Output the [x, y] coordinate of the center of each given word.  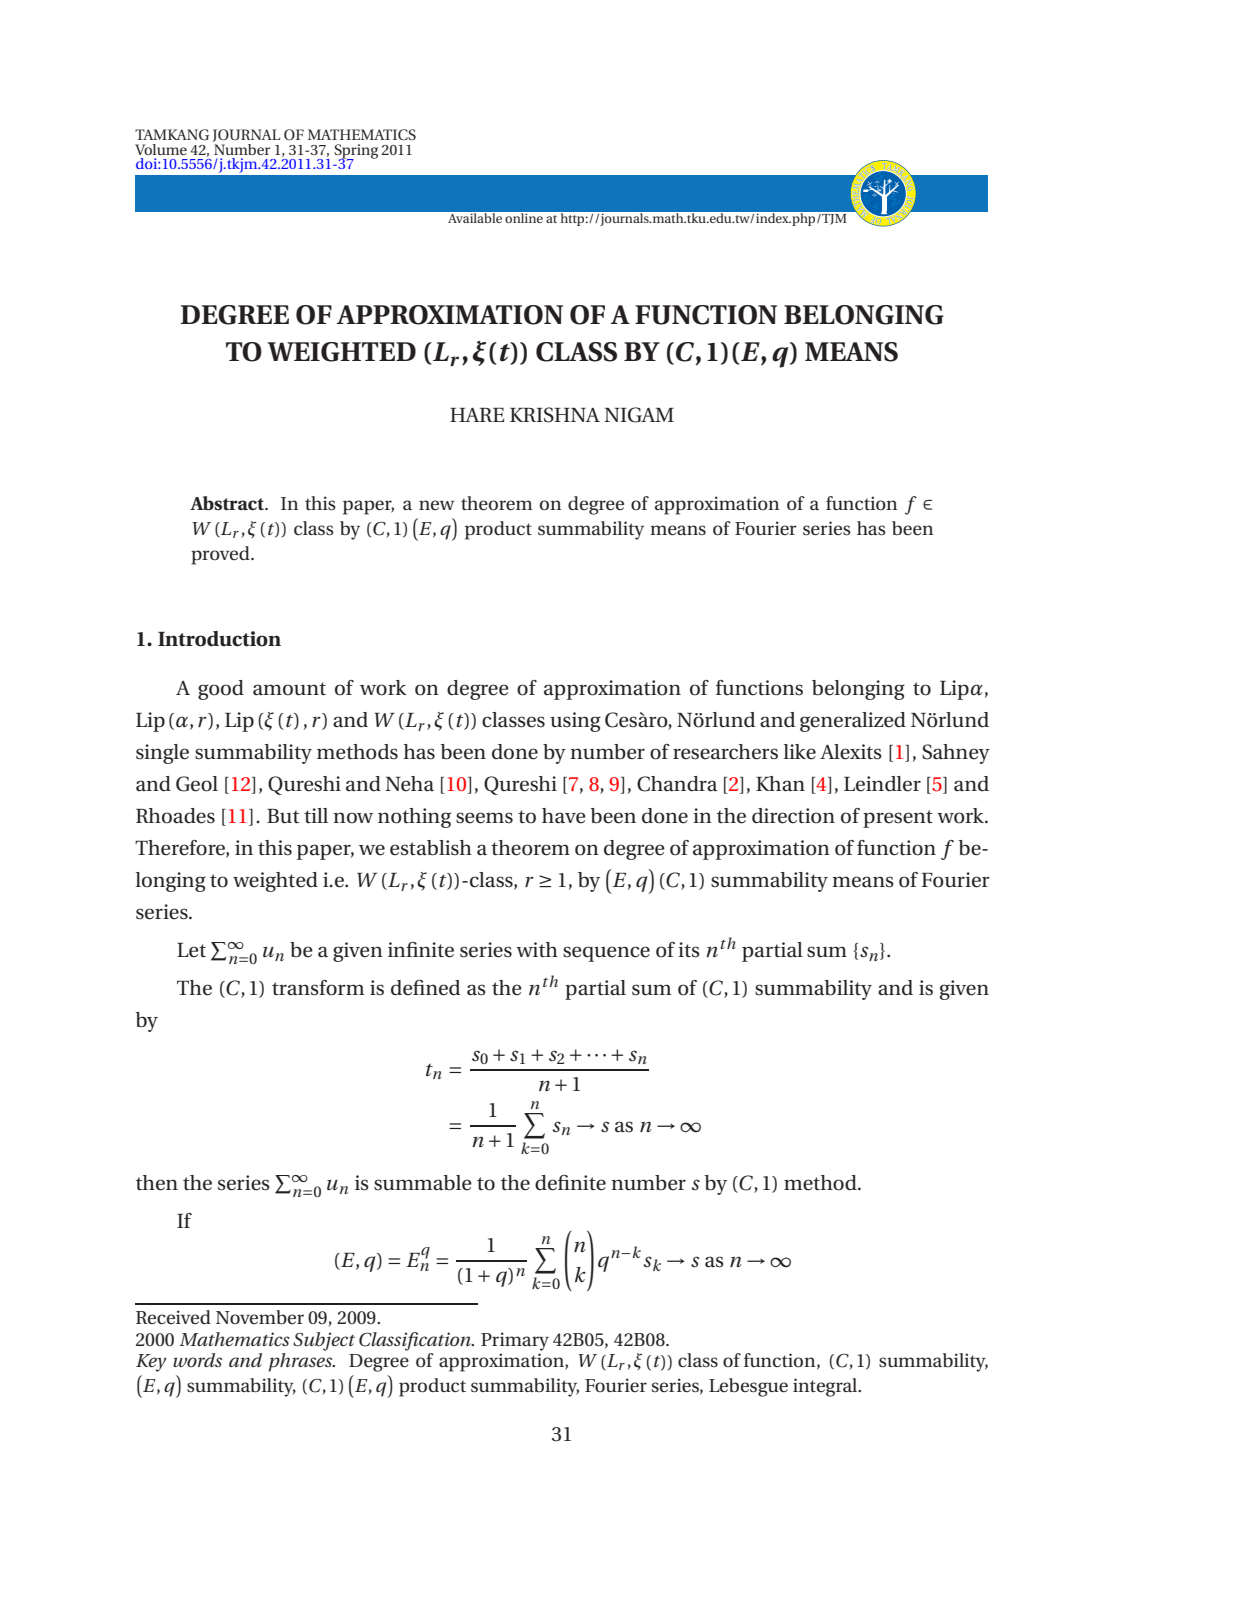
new [437, 505]
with [537, 950]
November [260, 1317]
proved [221, 555]
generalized [853, 722]
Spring [356, 152]
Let [191, 950]
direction [793, 816]
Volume [161, 149]
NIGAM [639, 415]
